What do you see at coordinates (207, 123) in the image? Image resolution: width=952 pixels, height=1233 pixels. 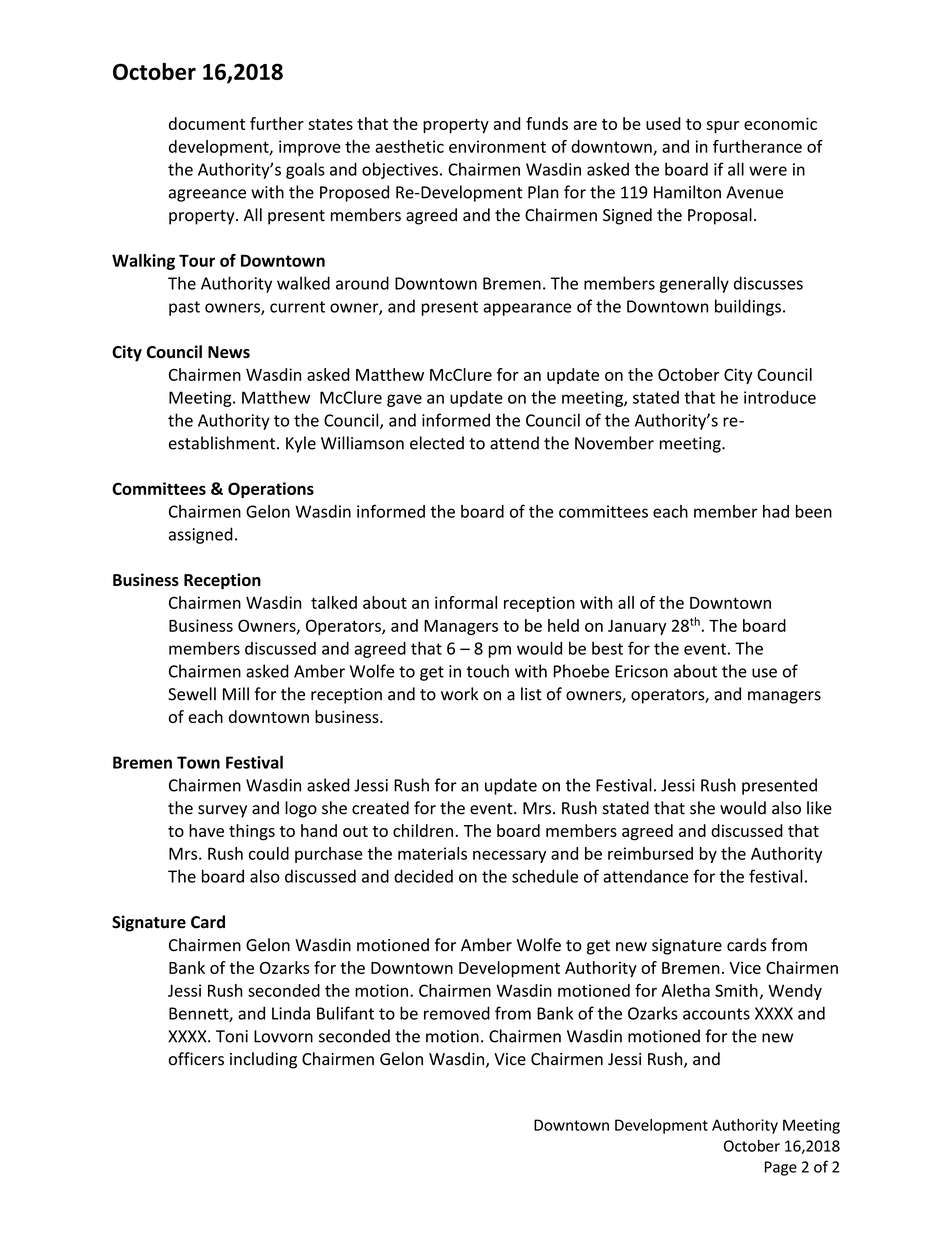 I see `document` at bounding box center [207, 123].
